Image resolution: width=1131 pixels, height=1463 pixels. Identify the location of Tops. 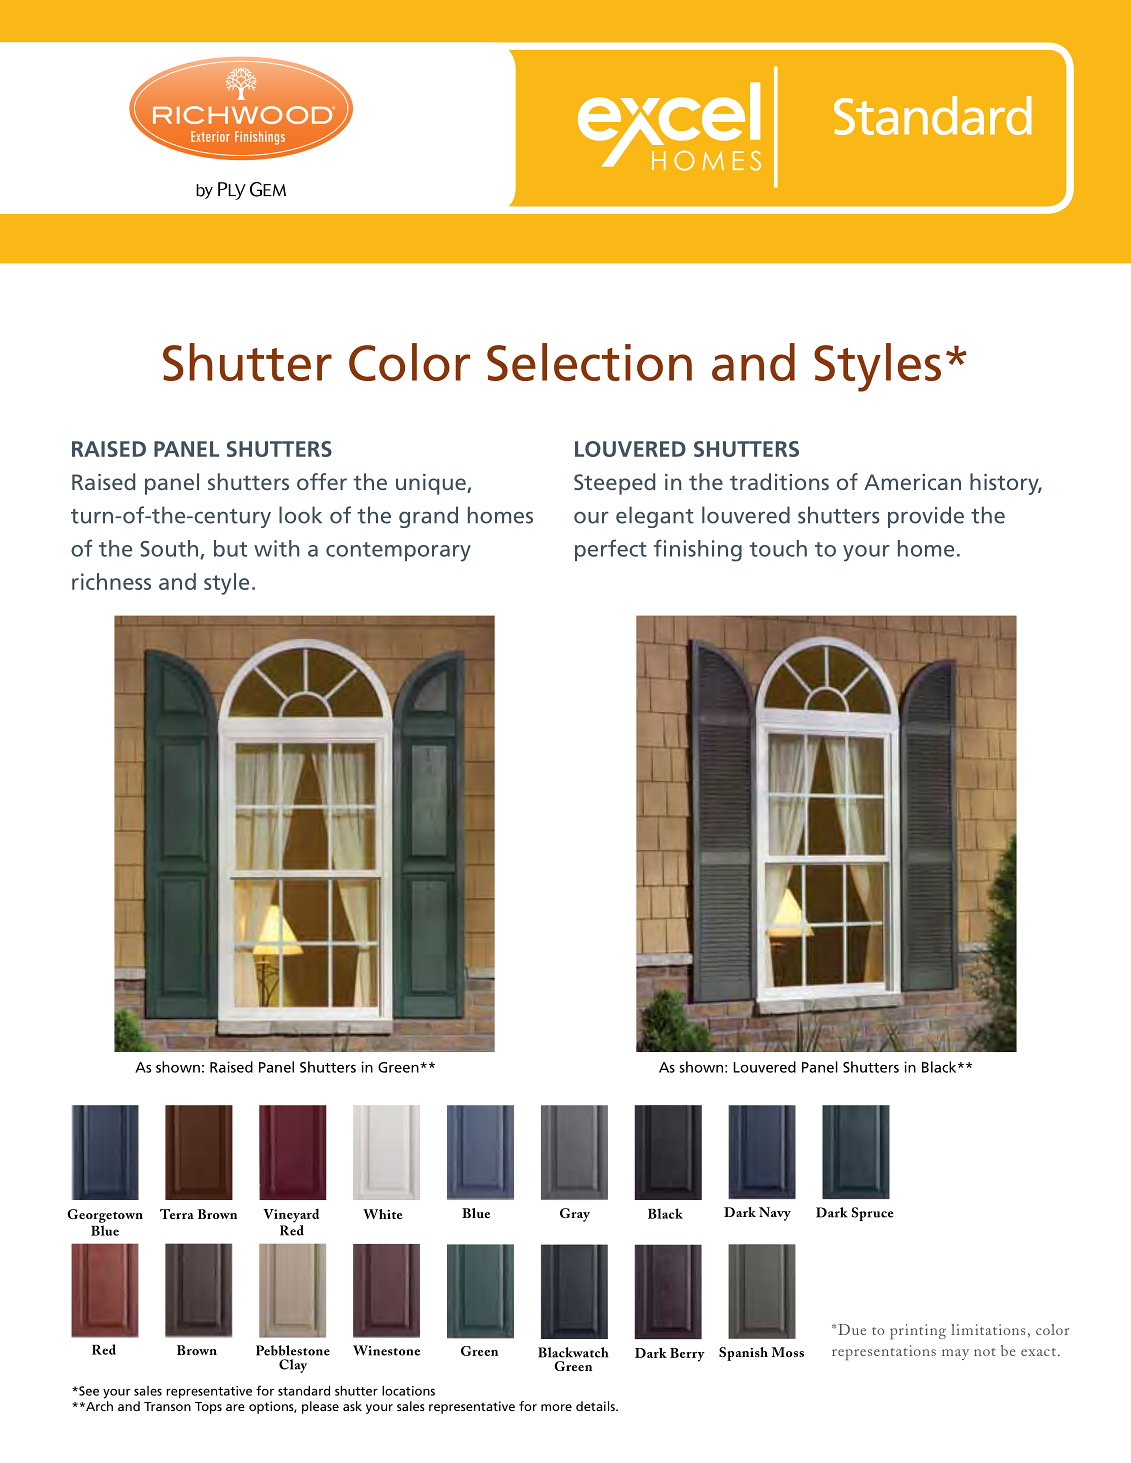
(208, 1408).
